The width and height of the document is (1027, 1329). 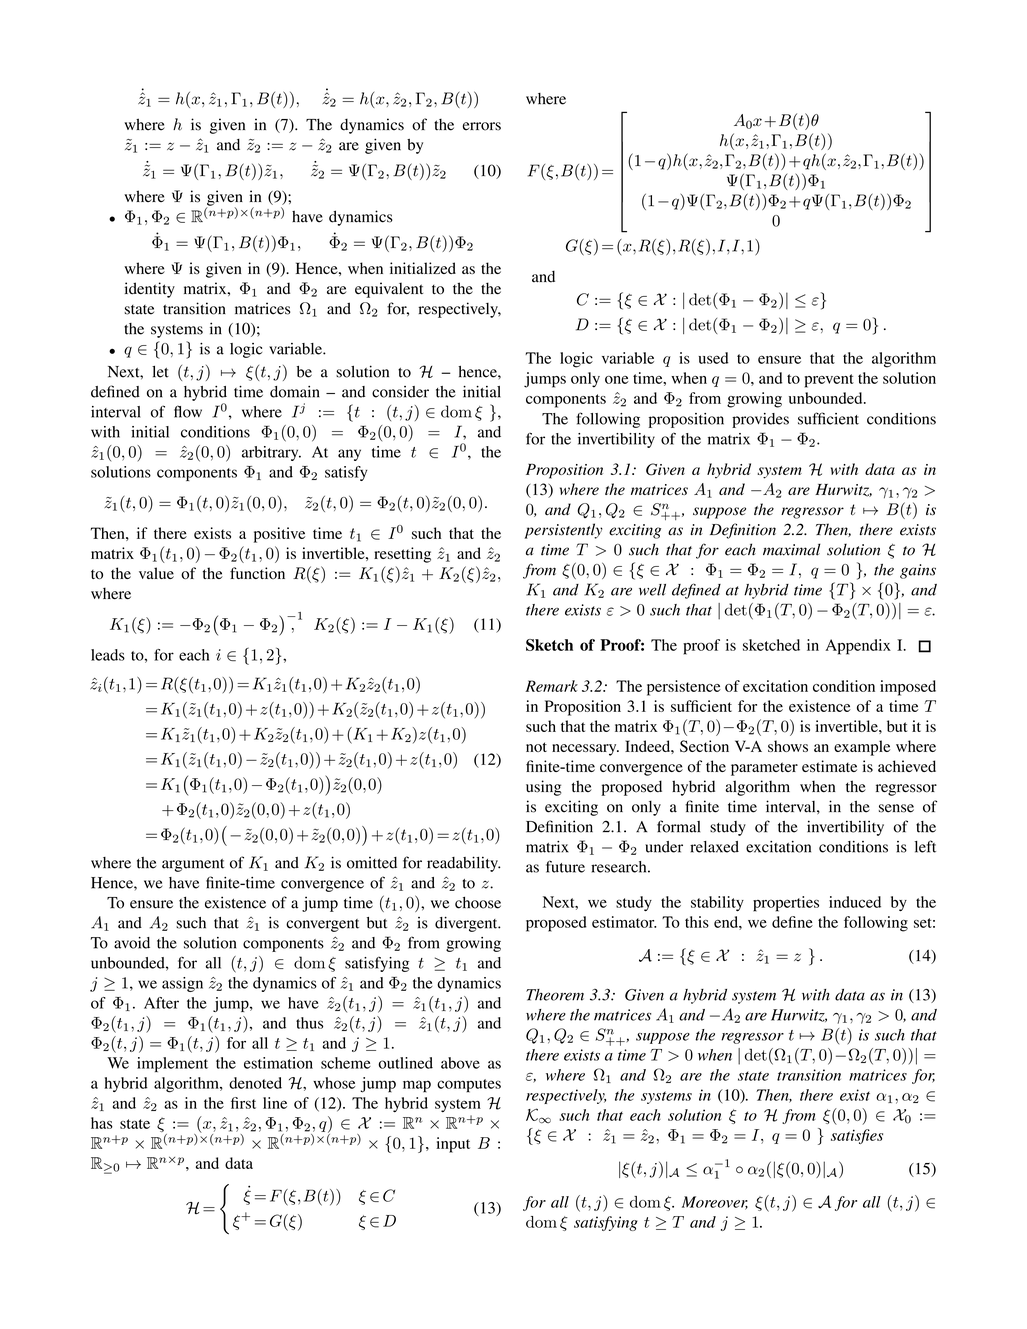 What do you see at coordinates (400, 392) in the document?
I see `consider` at bounding box center [400, 392].
